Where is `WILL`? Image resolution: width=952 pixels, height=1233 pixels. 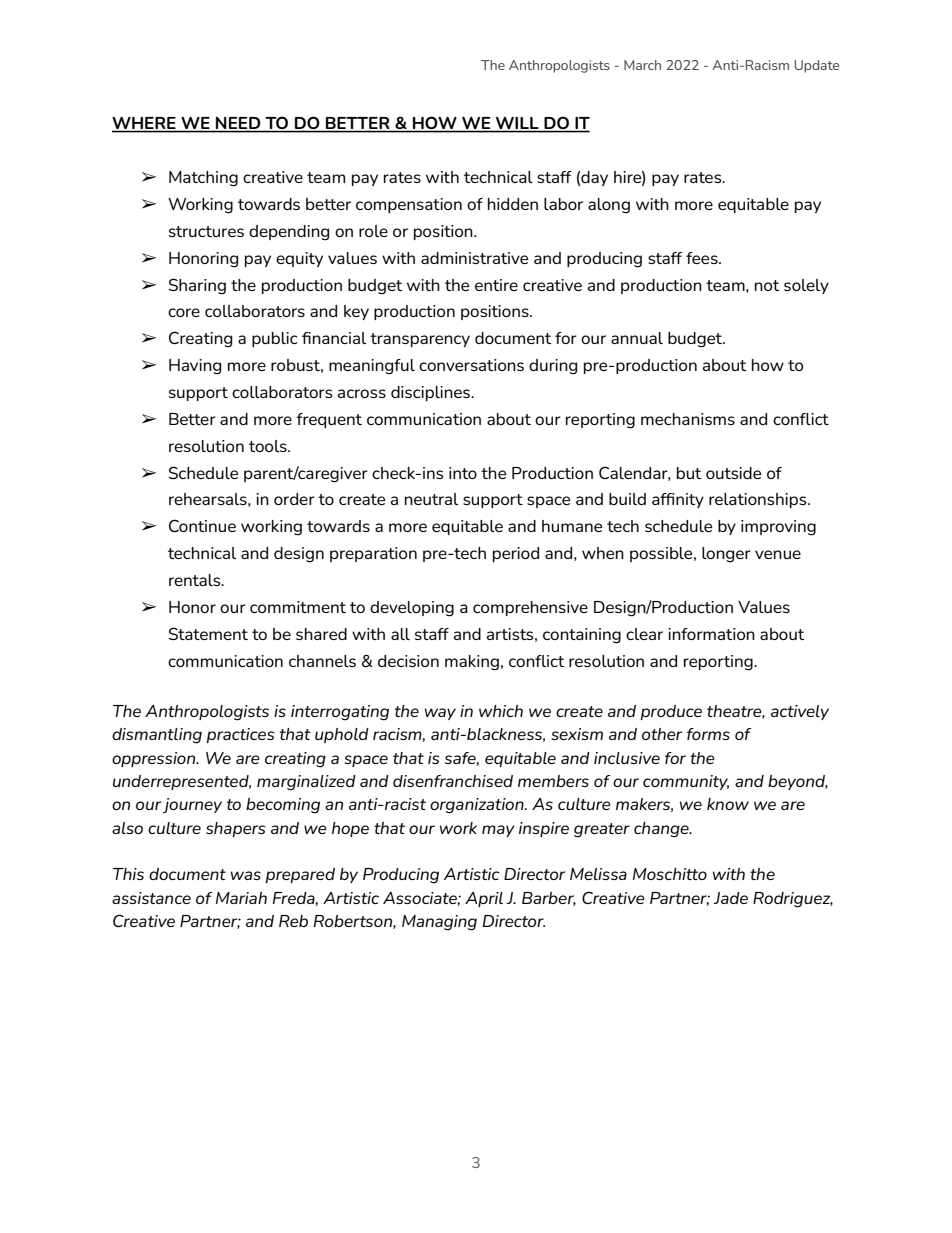 WILL is located at coordinates (517, 124).
